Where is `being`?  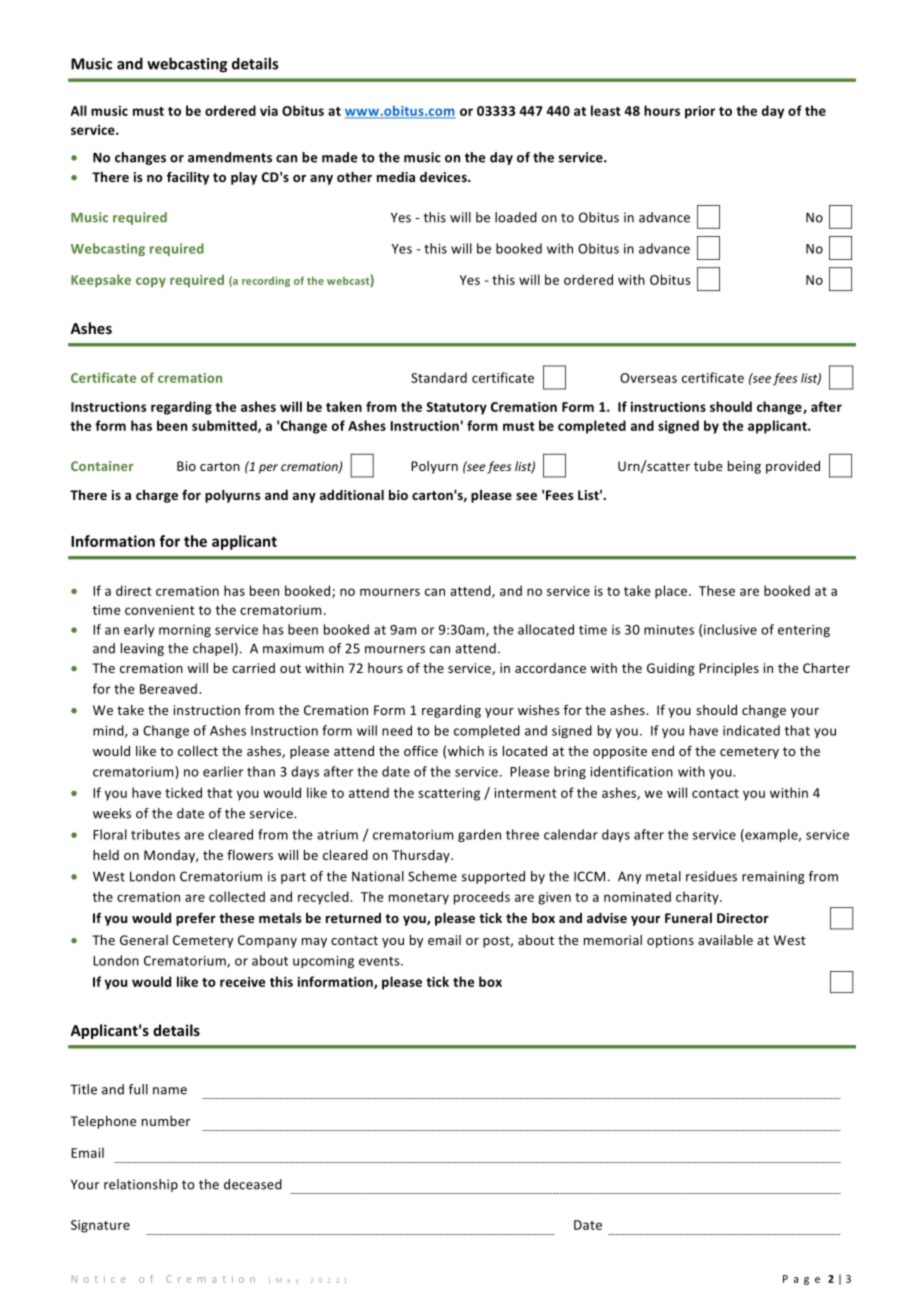
being is located at coordinates (744, 467).
